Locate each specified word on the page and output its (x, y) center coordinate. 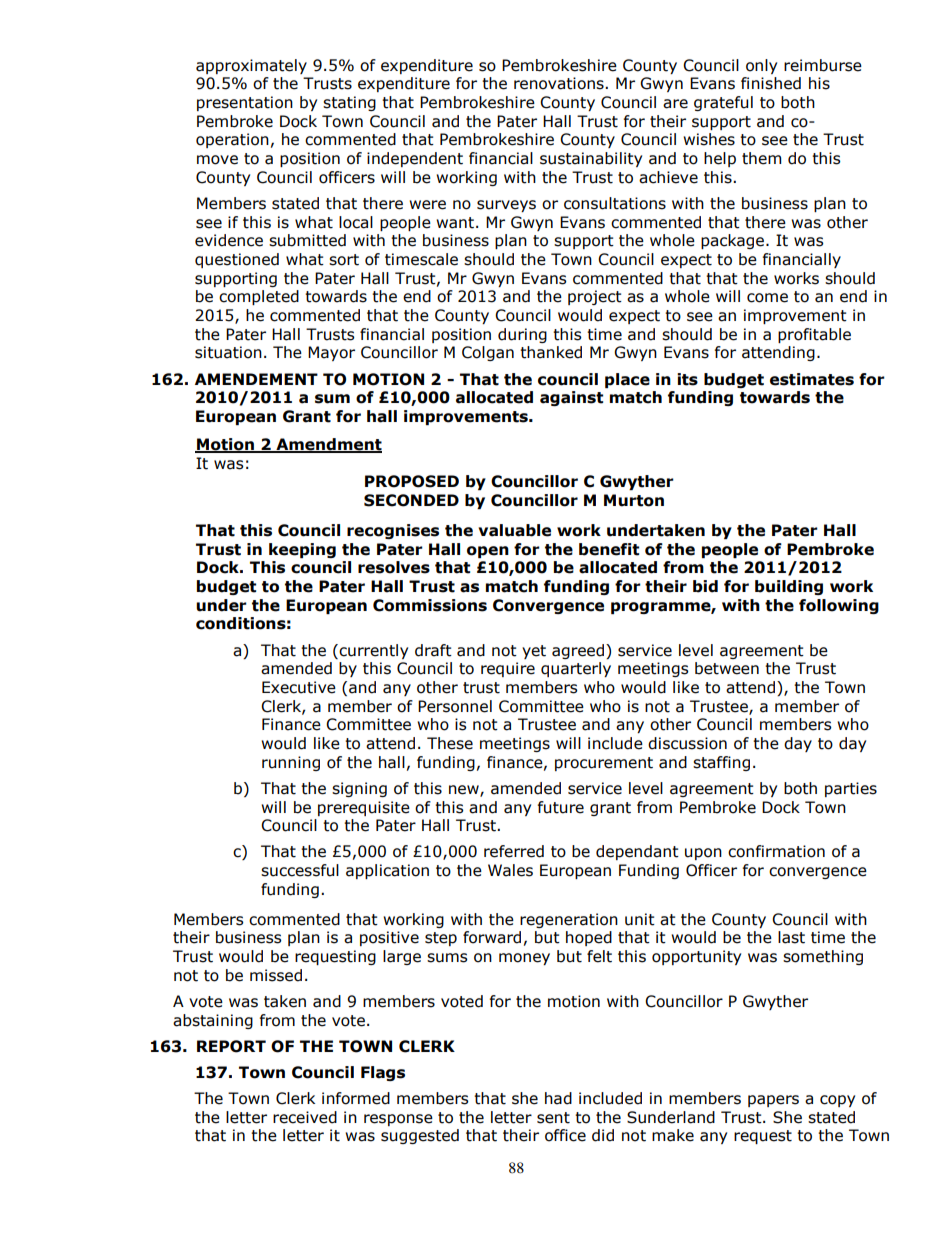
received (305, 1117)
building (789, 587)
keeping (302, 550)
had (558, 1098)
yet (534, 652)
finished (771, 83)
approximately (251, 66)
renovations (560, 83)
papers (773, 1101)
